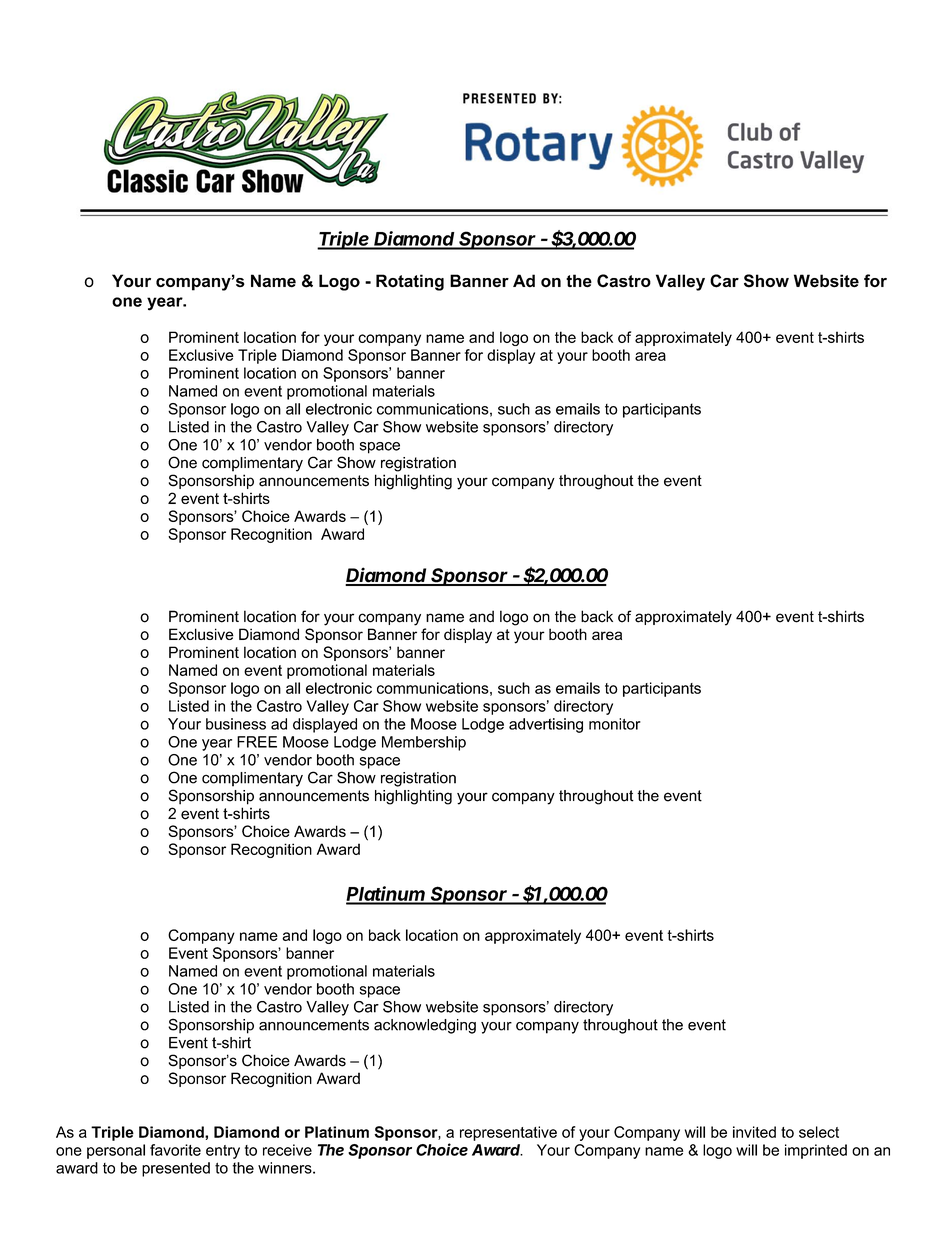 This screenshot has width=952, height=1233. What do you see at coordinates (410, 282) in the screenshot?
I see `Rotating` at bounding box center [410, 282].
